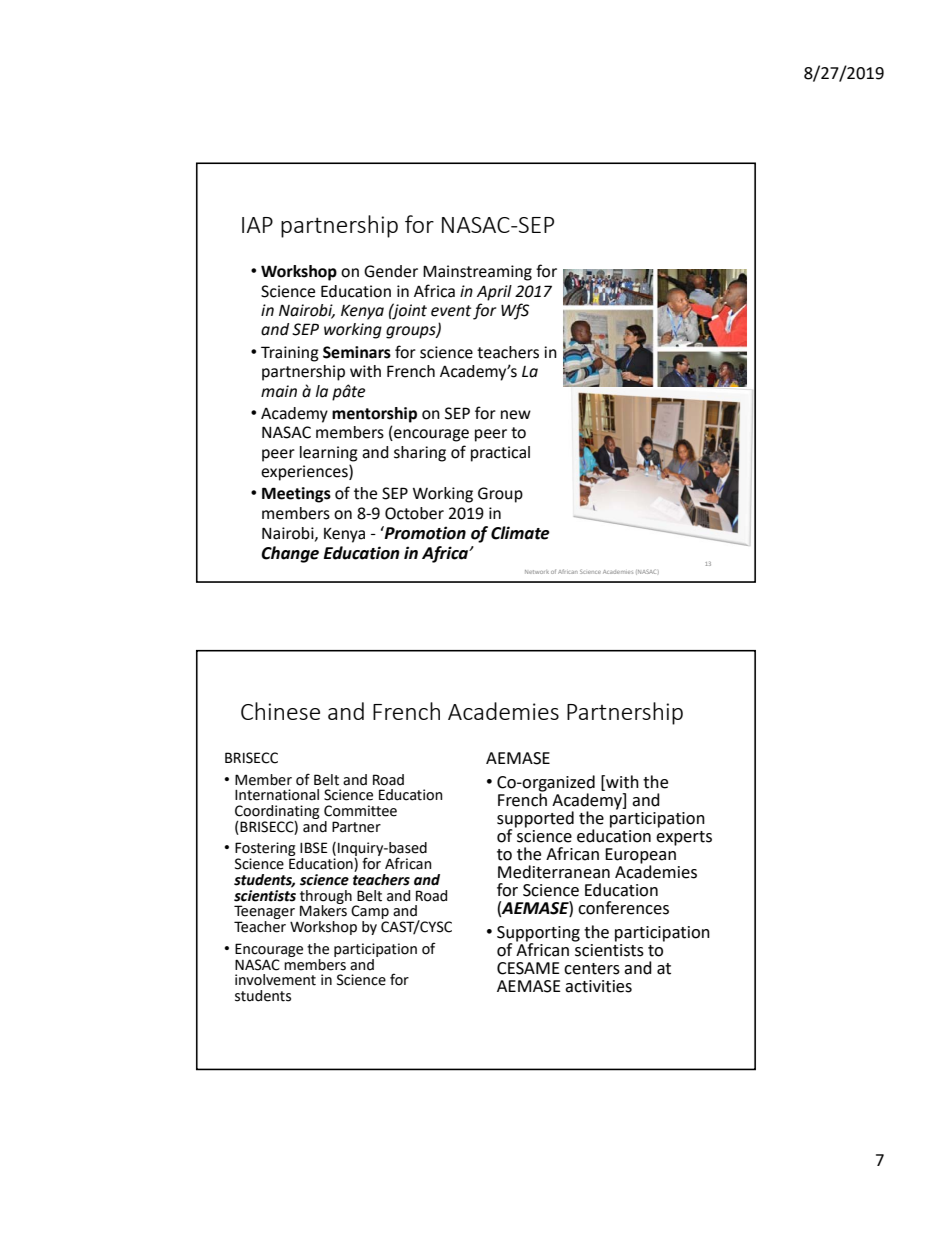 This screenshot has width=952, height=1233. Describe the element at coordinates (275, 980) in the screenshot. I see `involvement` at that location.
